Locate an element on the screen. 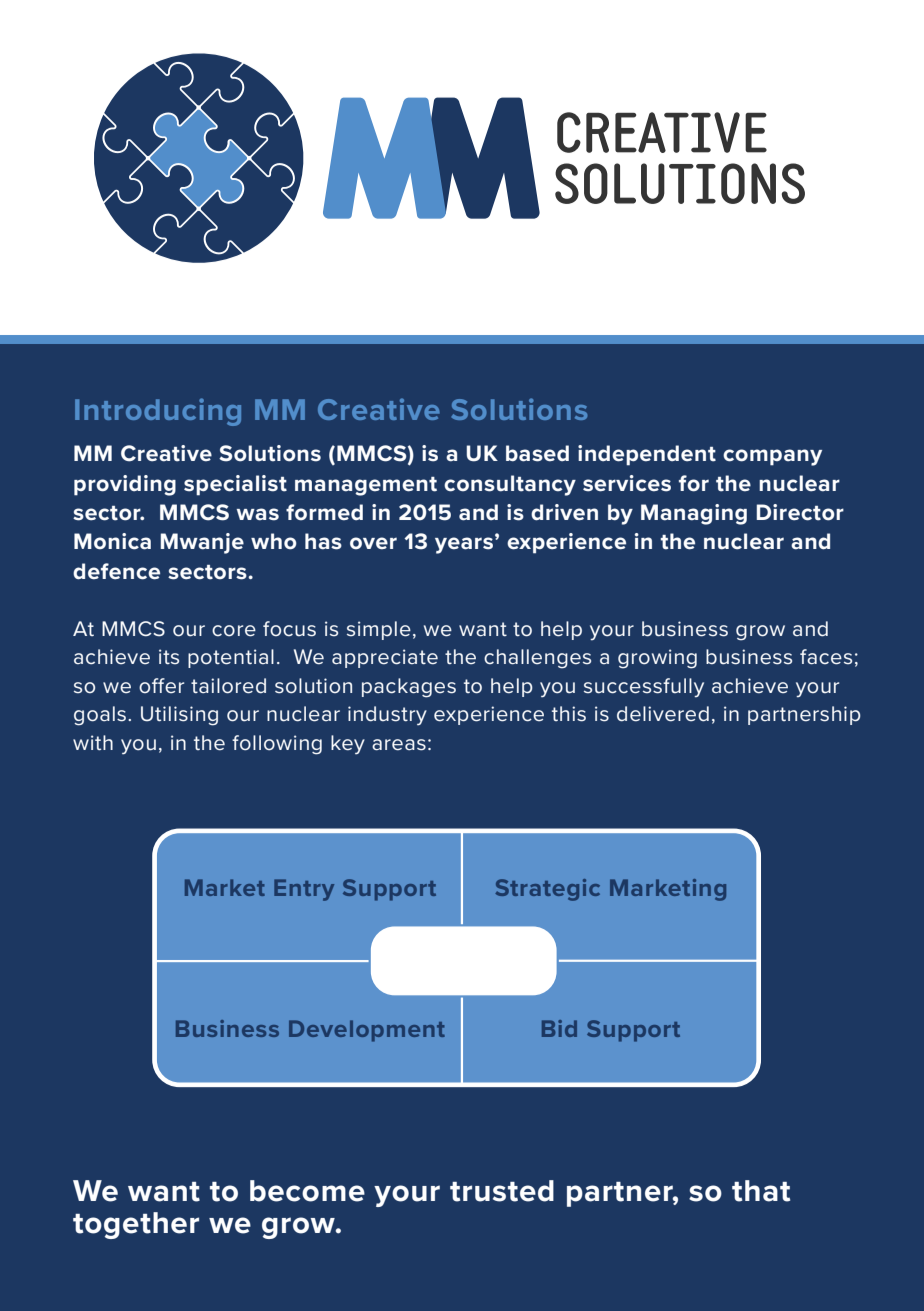 This screenshot has width=924, height=1311. core is located at coordinates (234, 631).
